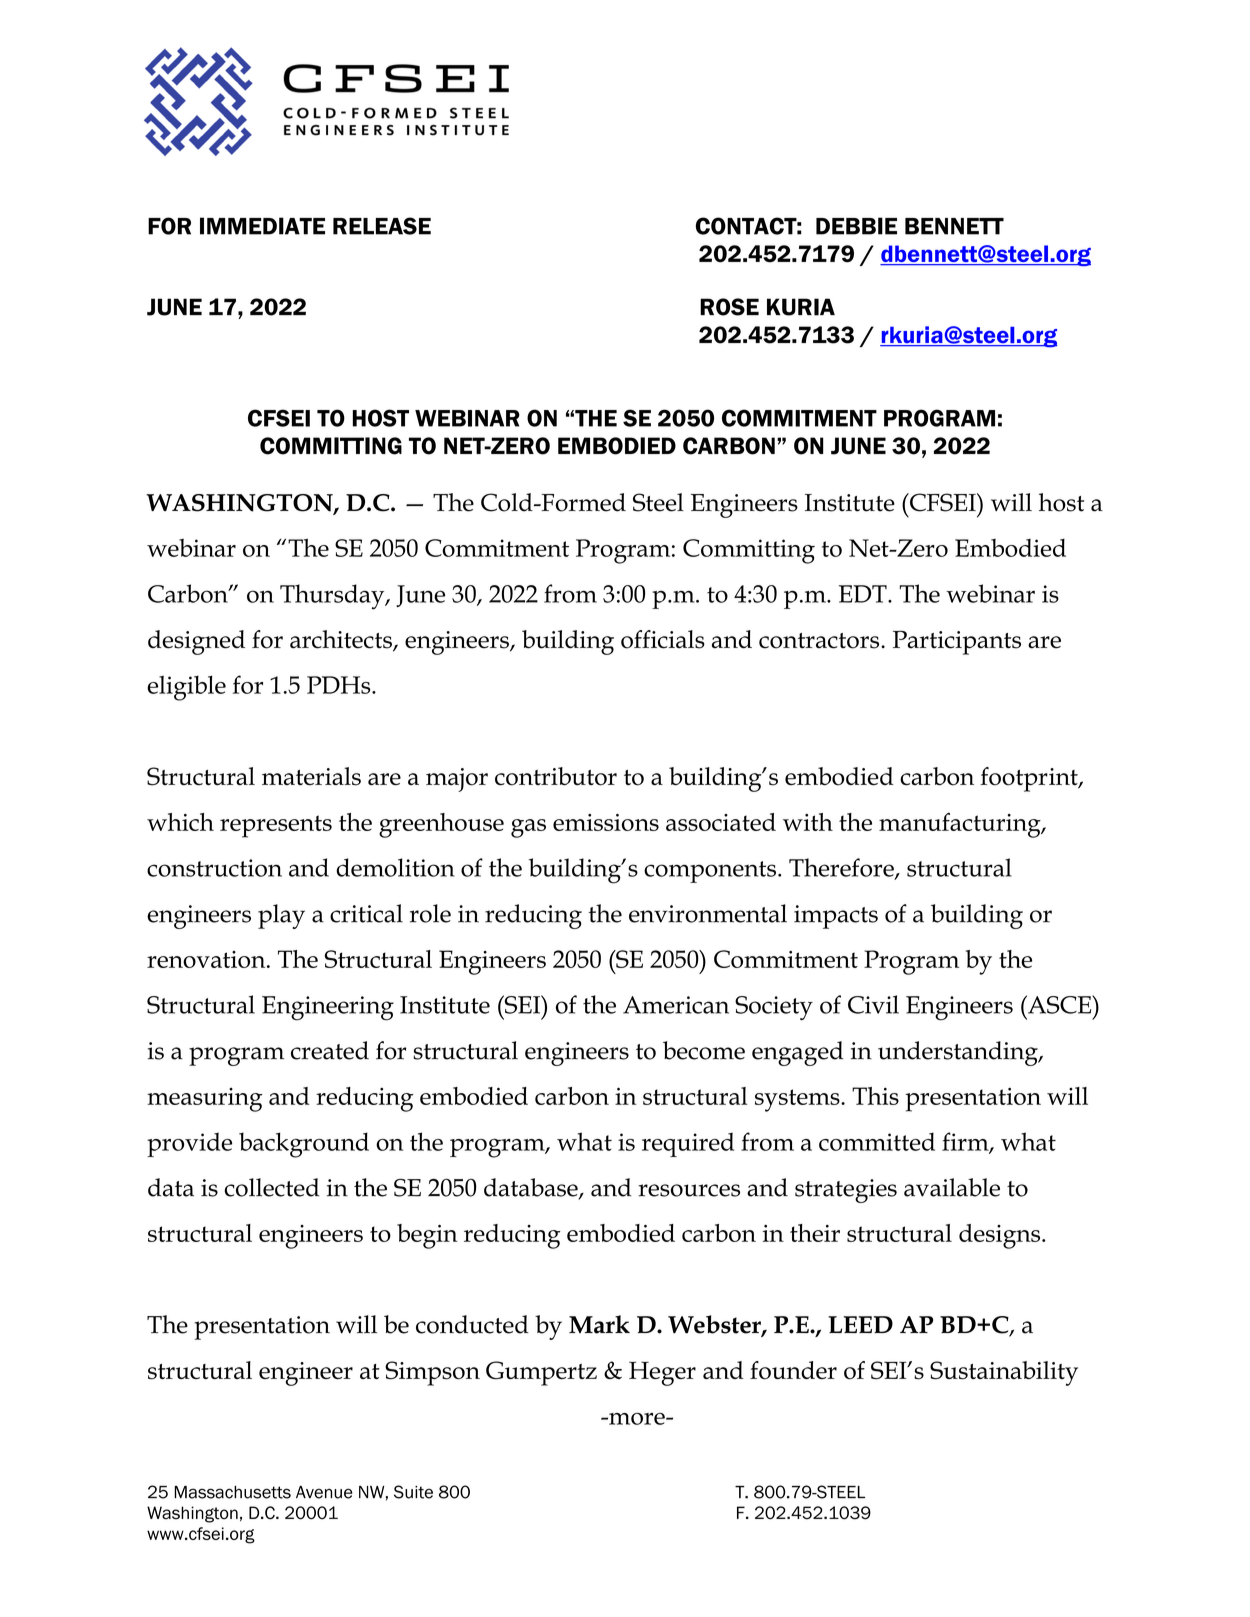 This screenshot has height=1617, width=1250. What do you see at coordinates (324, 1492) in the screenshot?
I see `Avenue` at bounding box center [324, 1492].
